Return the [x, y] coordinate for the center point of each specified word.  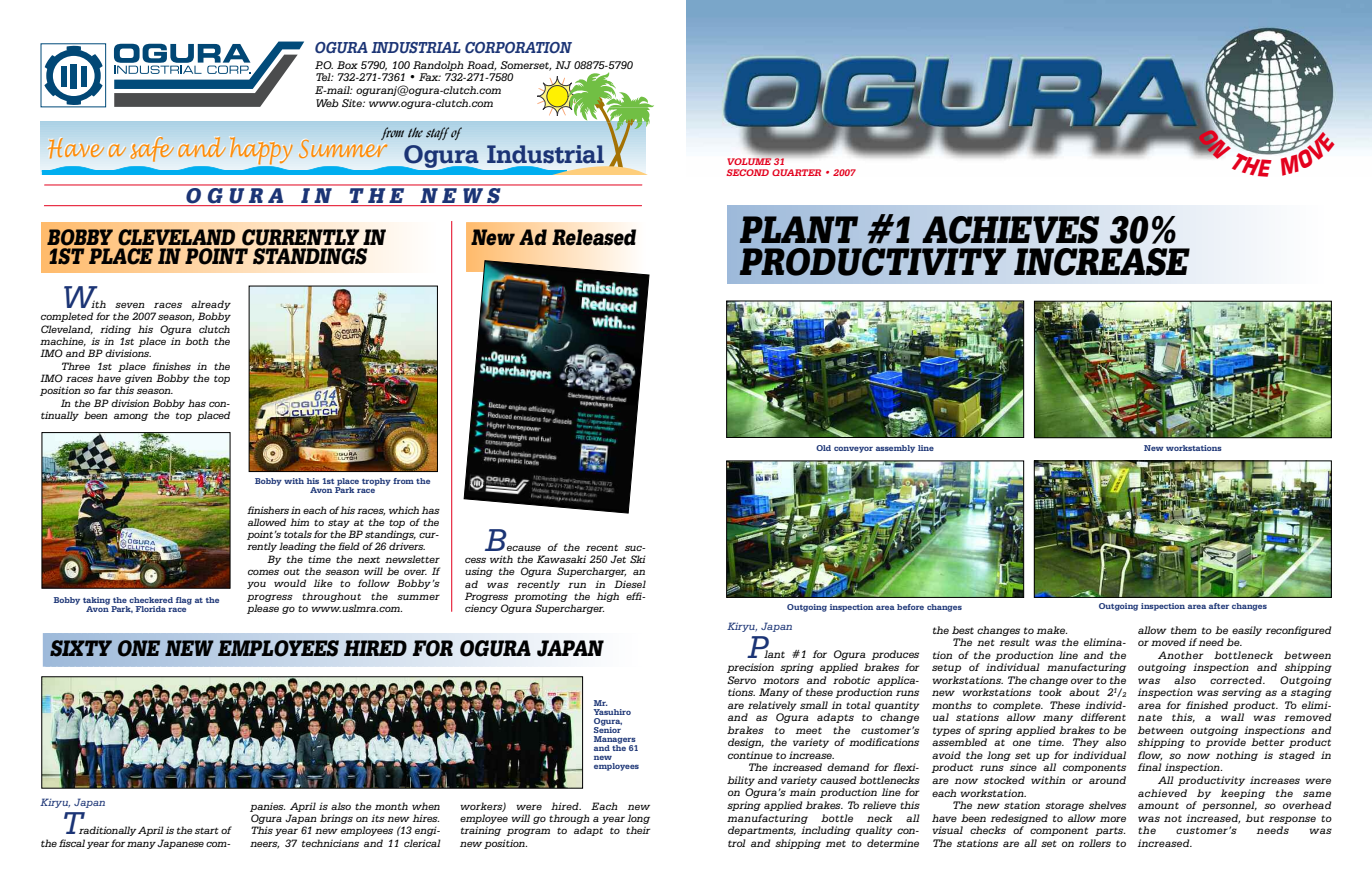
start [207, 830]
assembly [895, 449]
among [131, 417]
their [638, 830]
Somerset [526, 66]
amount [1158, 805]
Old [823, 448]
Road [482, 66]
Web [327, 103]
